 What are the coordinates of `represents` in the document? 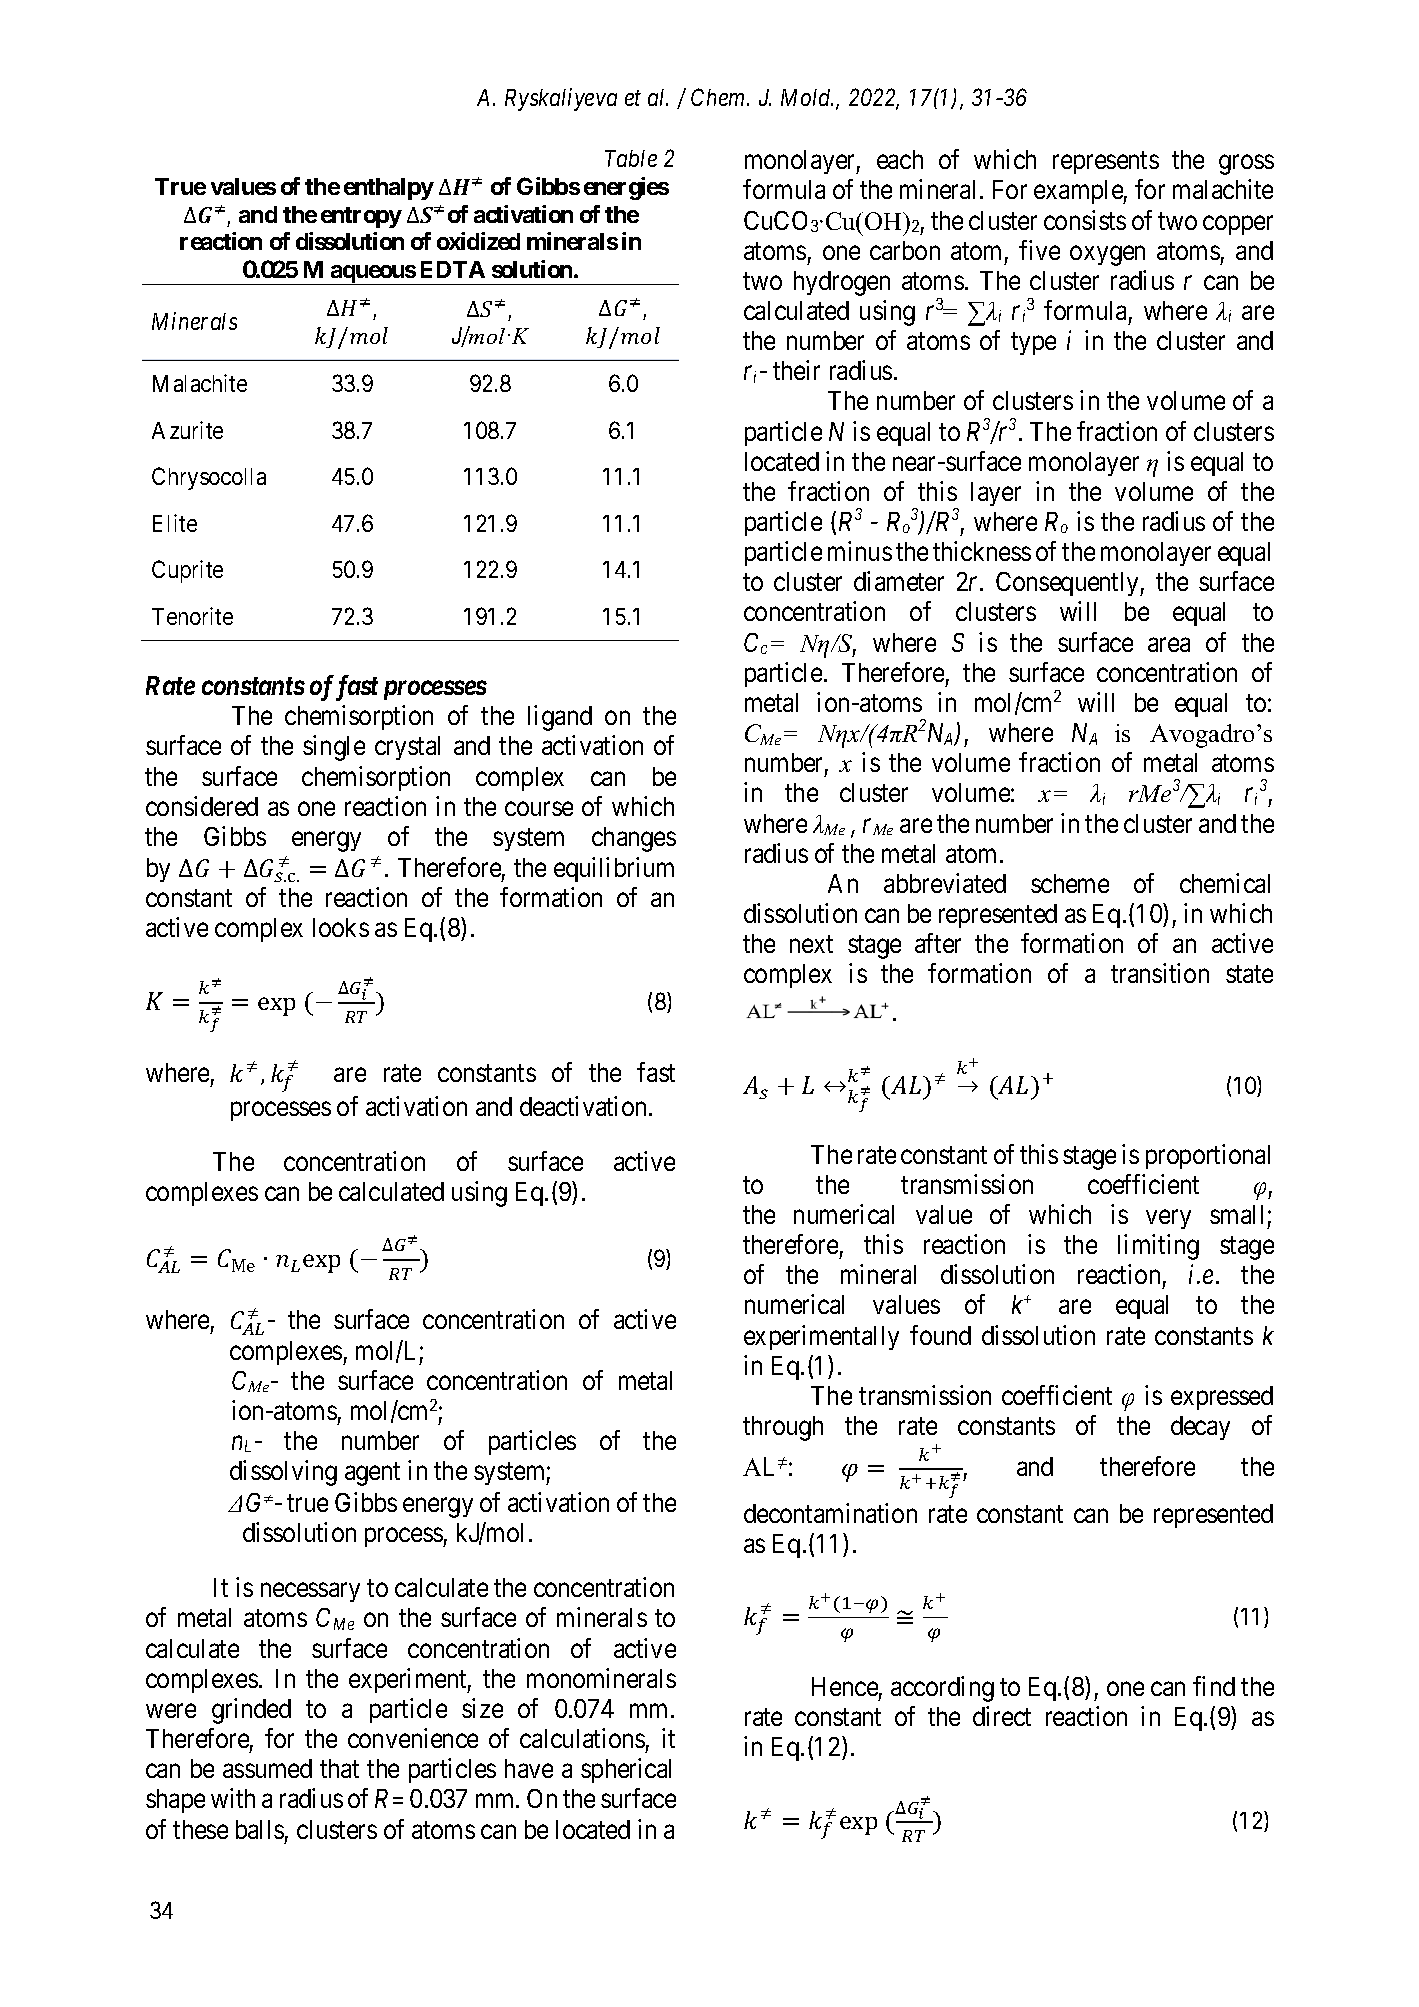 It's located at (1106, 163).
